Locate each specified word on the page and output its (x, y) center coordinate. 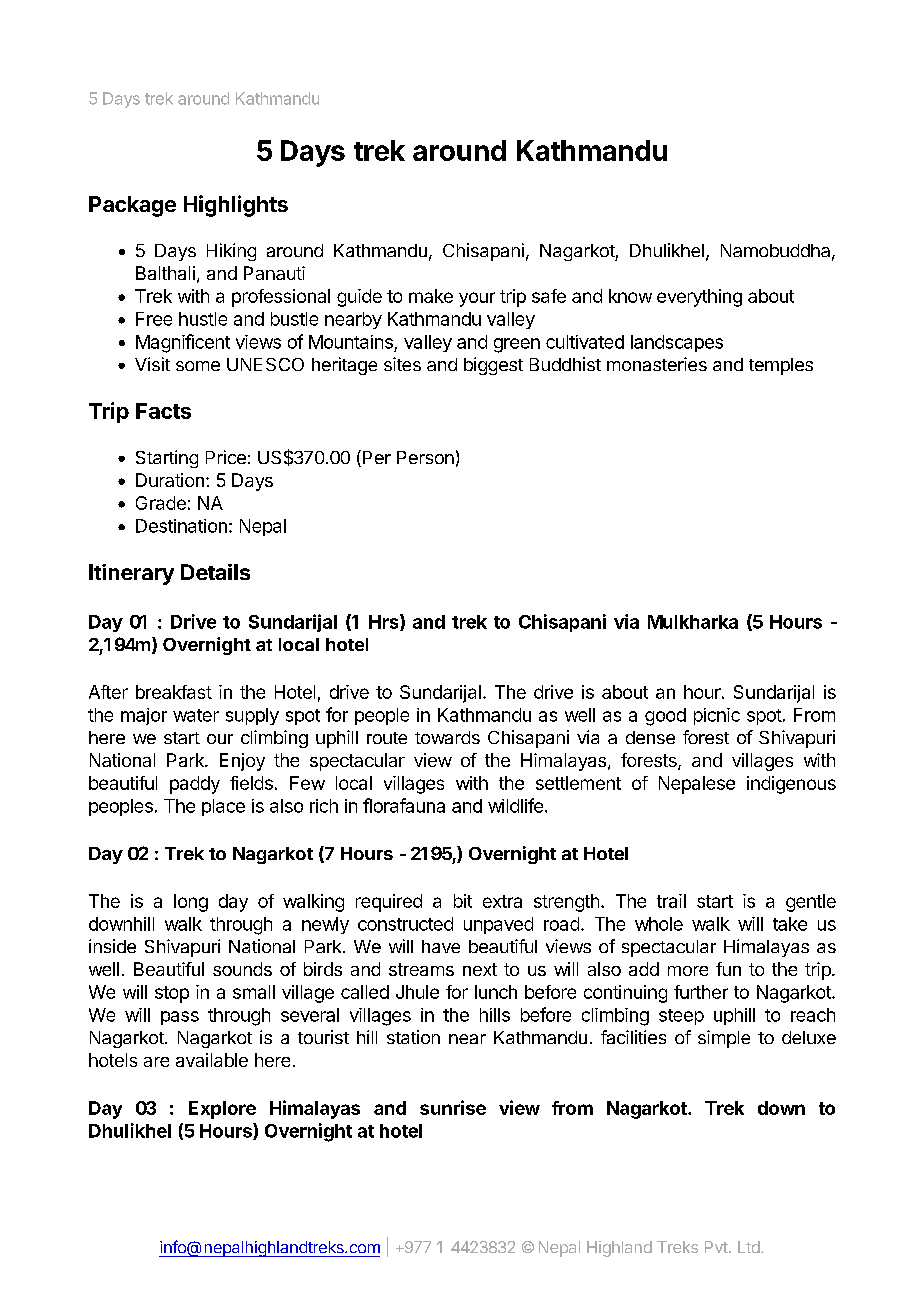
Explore (222, 1110)
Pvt (717, 1247)
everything (699, 298)
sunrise (453, 1107)
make (431, 296)
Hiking (231, 252)
